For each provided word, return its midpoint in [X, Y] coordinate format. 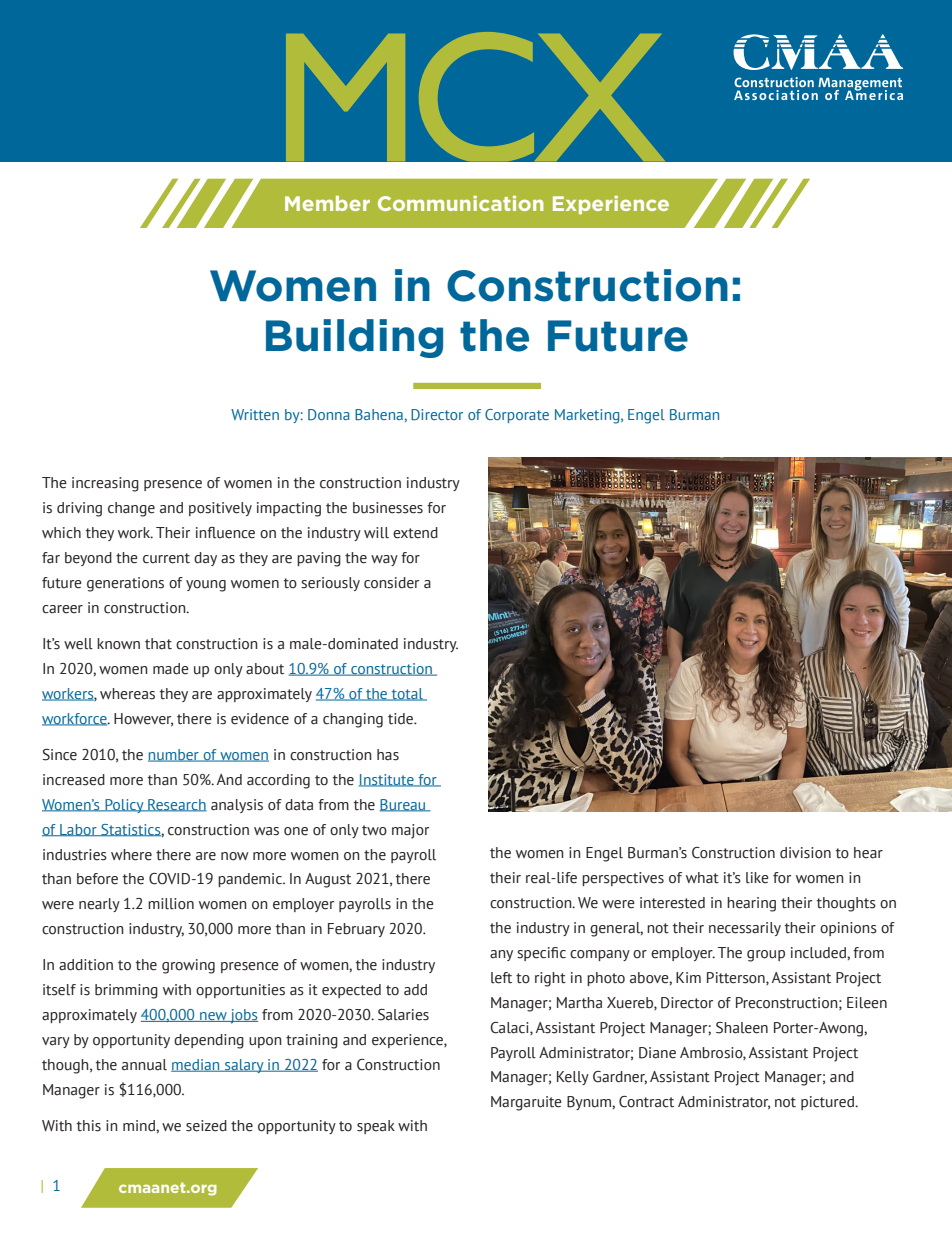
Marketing [588, 416]
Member [327, 203]
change [131, 509]
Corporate [517, 416]
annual [144, 1065]
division [805, 853]
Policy [124, 806]
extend [415, 533]
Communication [461, 203]
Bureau [404, 805]
